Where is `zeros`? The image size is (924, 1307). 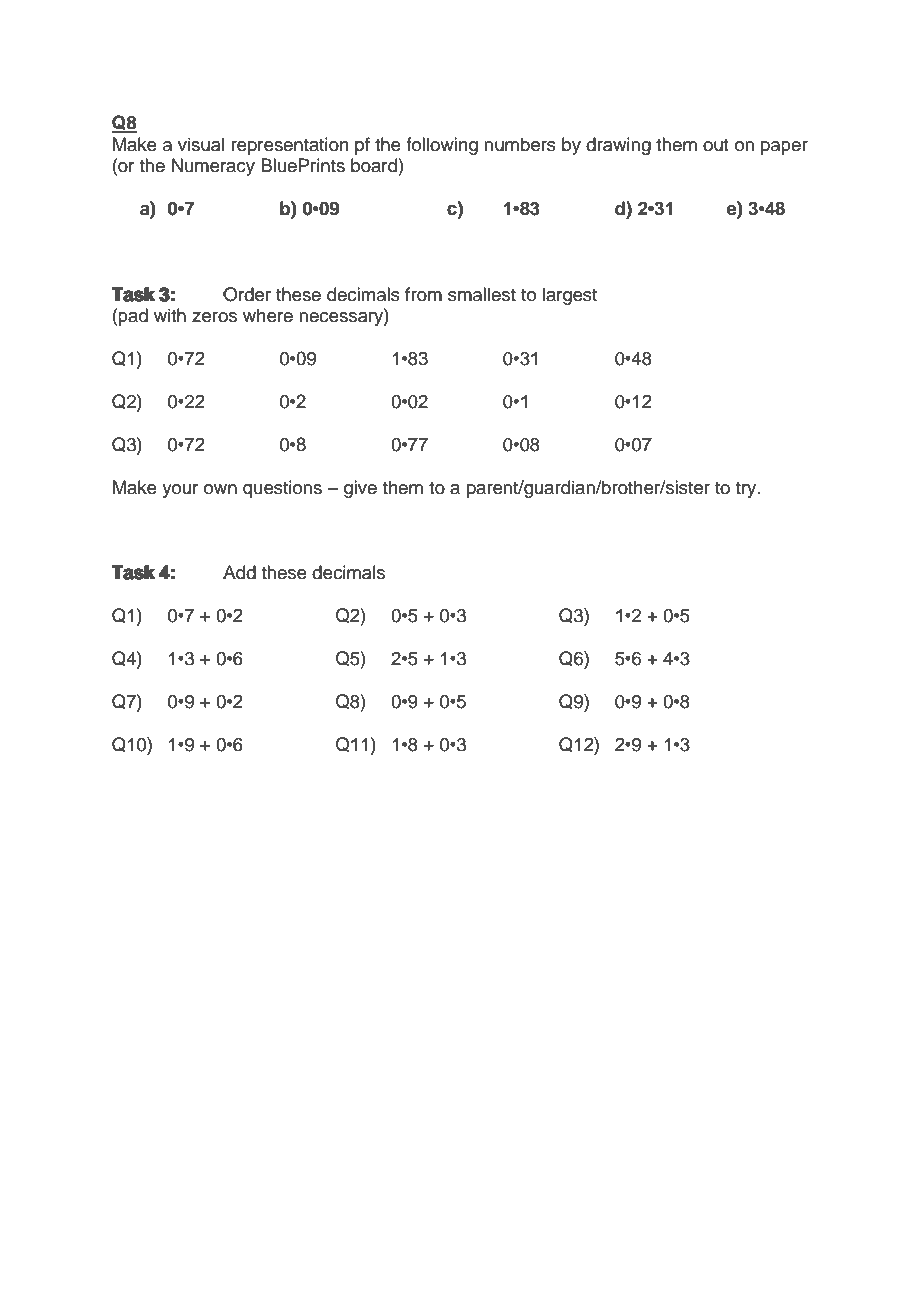
zeros is located at coordinates (214, 317).
